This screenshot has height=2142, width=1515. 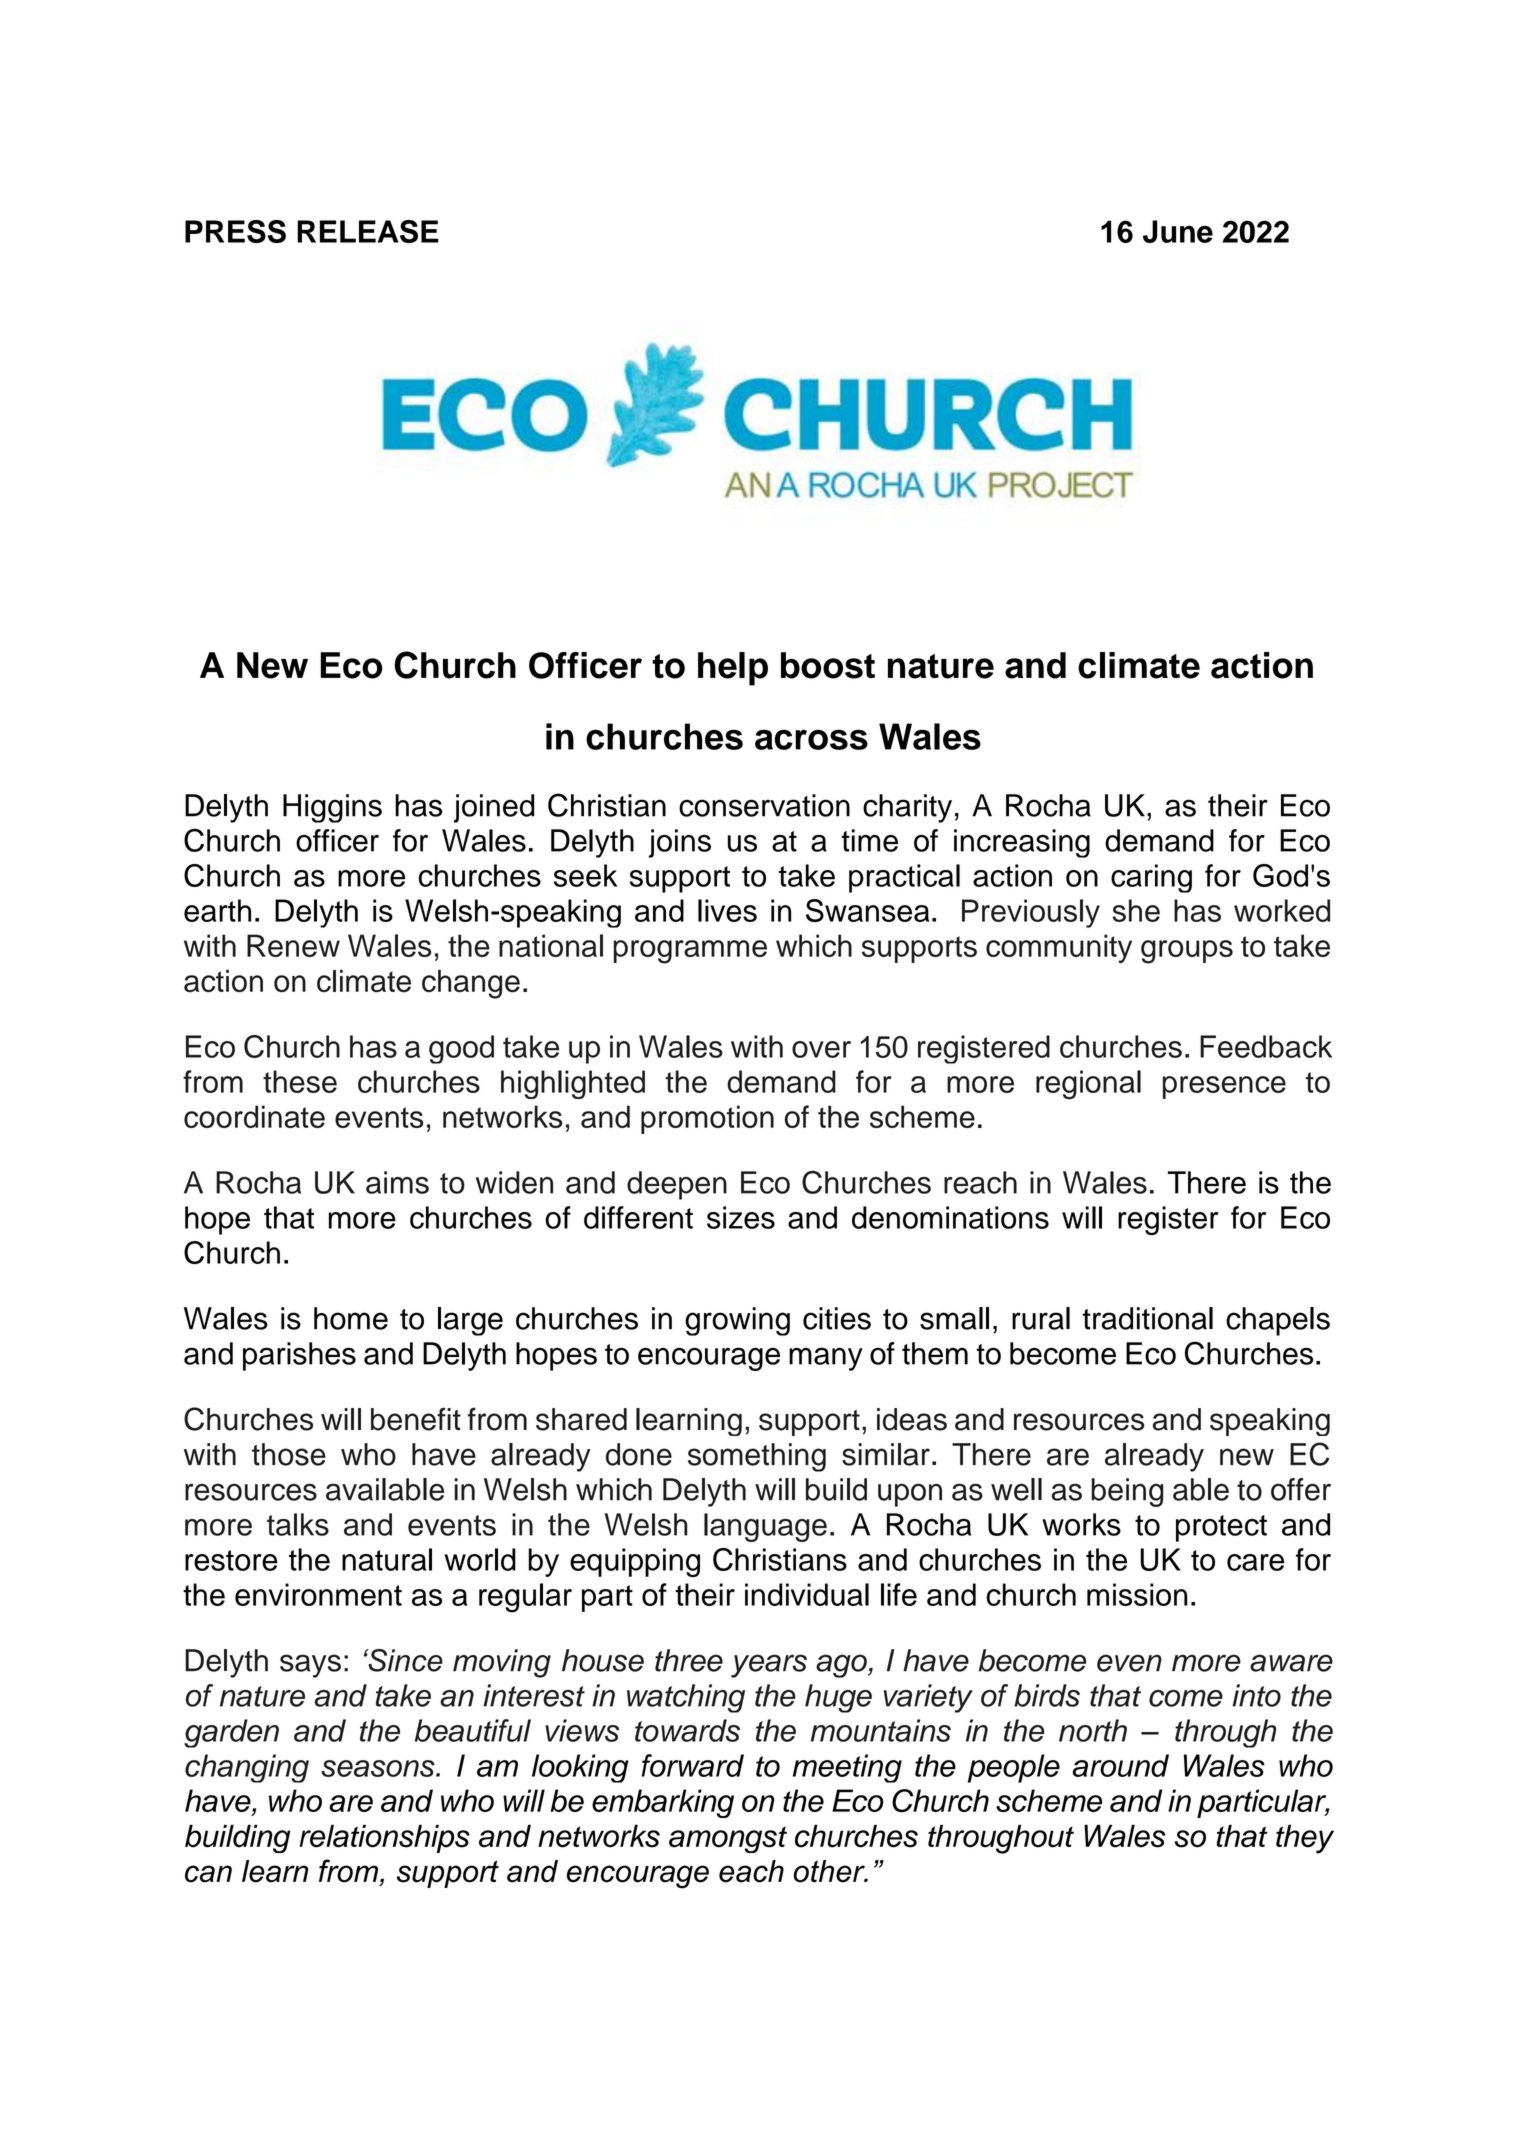 What do you see at coordinates (828, 665) in the screenshot?
I see `boost` at bounding box center [828, 665].
